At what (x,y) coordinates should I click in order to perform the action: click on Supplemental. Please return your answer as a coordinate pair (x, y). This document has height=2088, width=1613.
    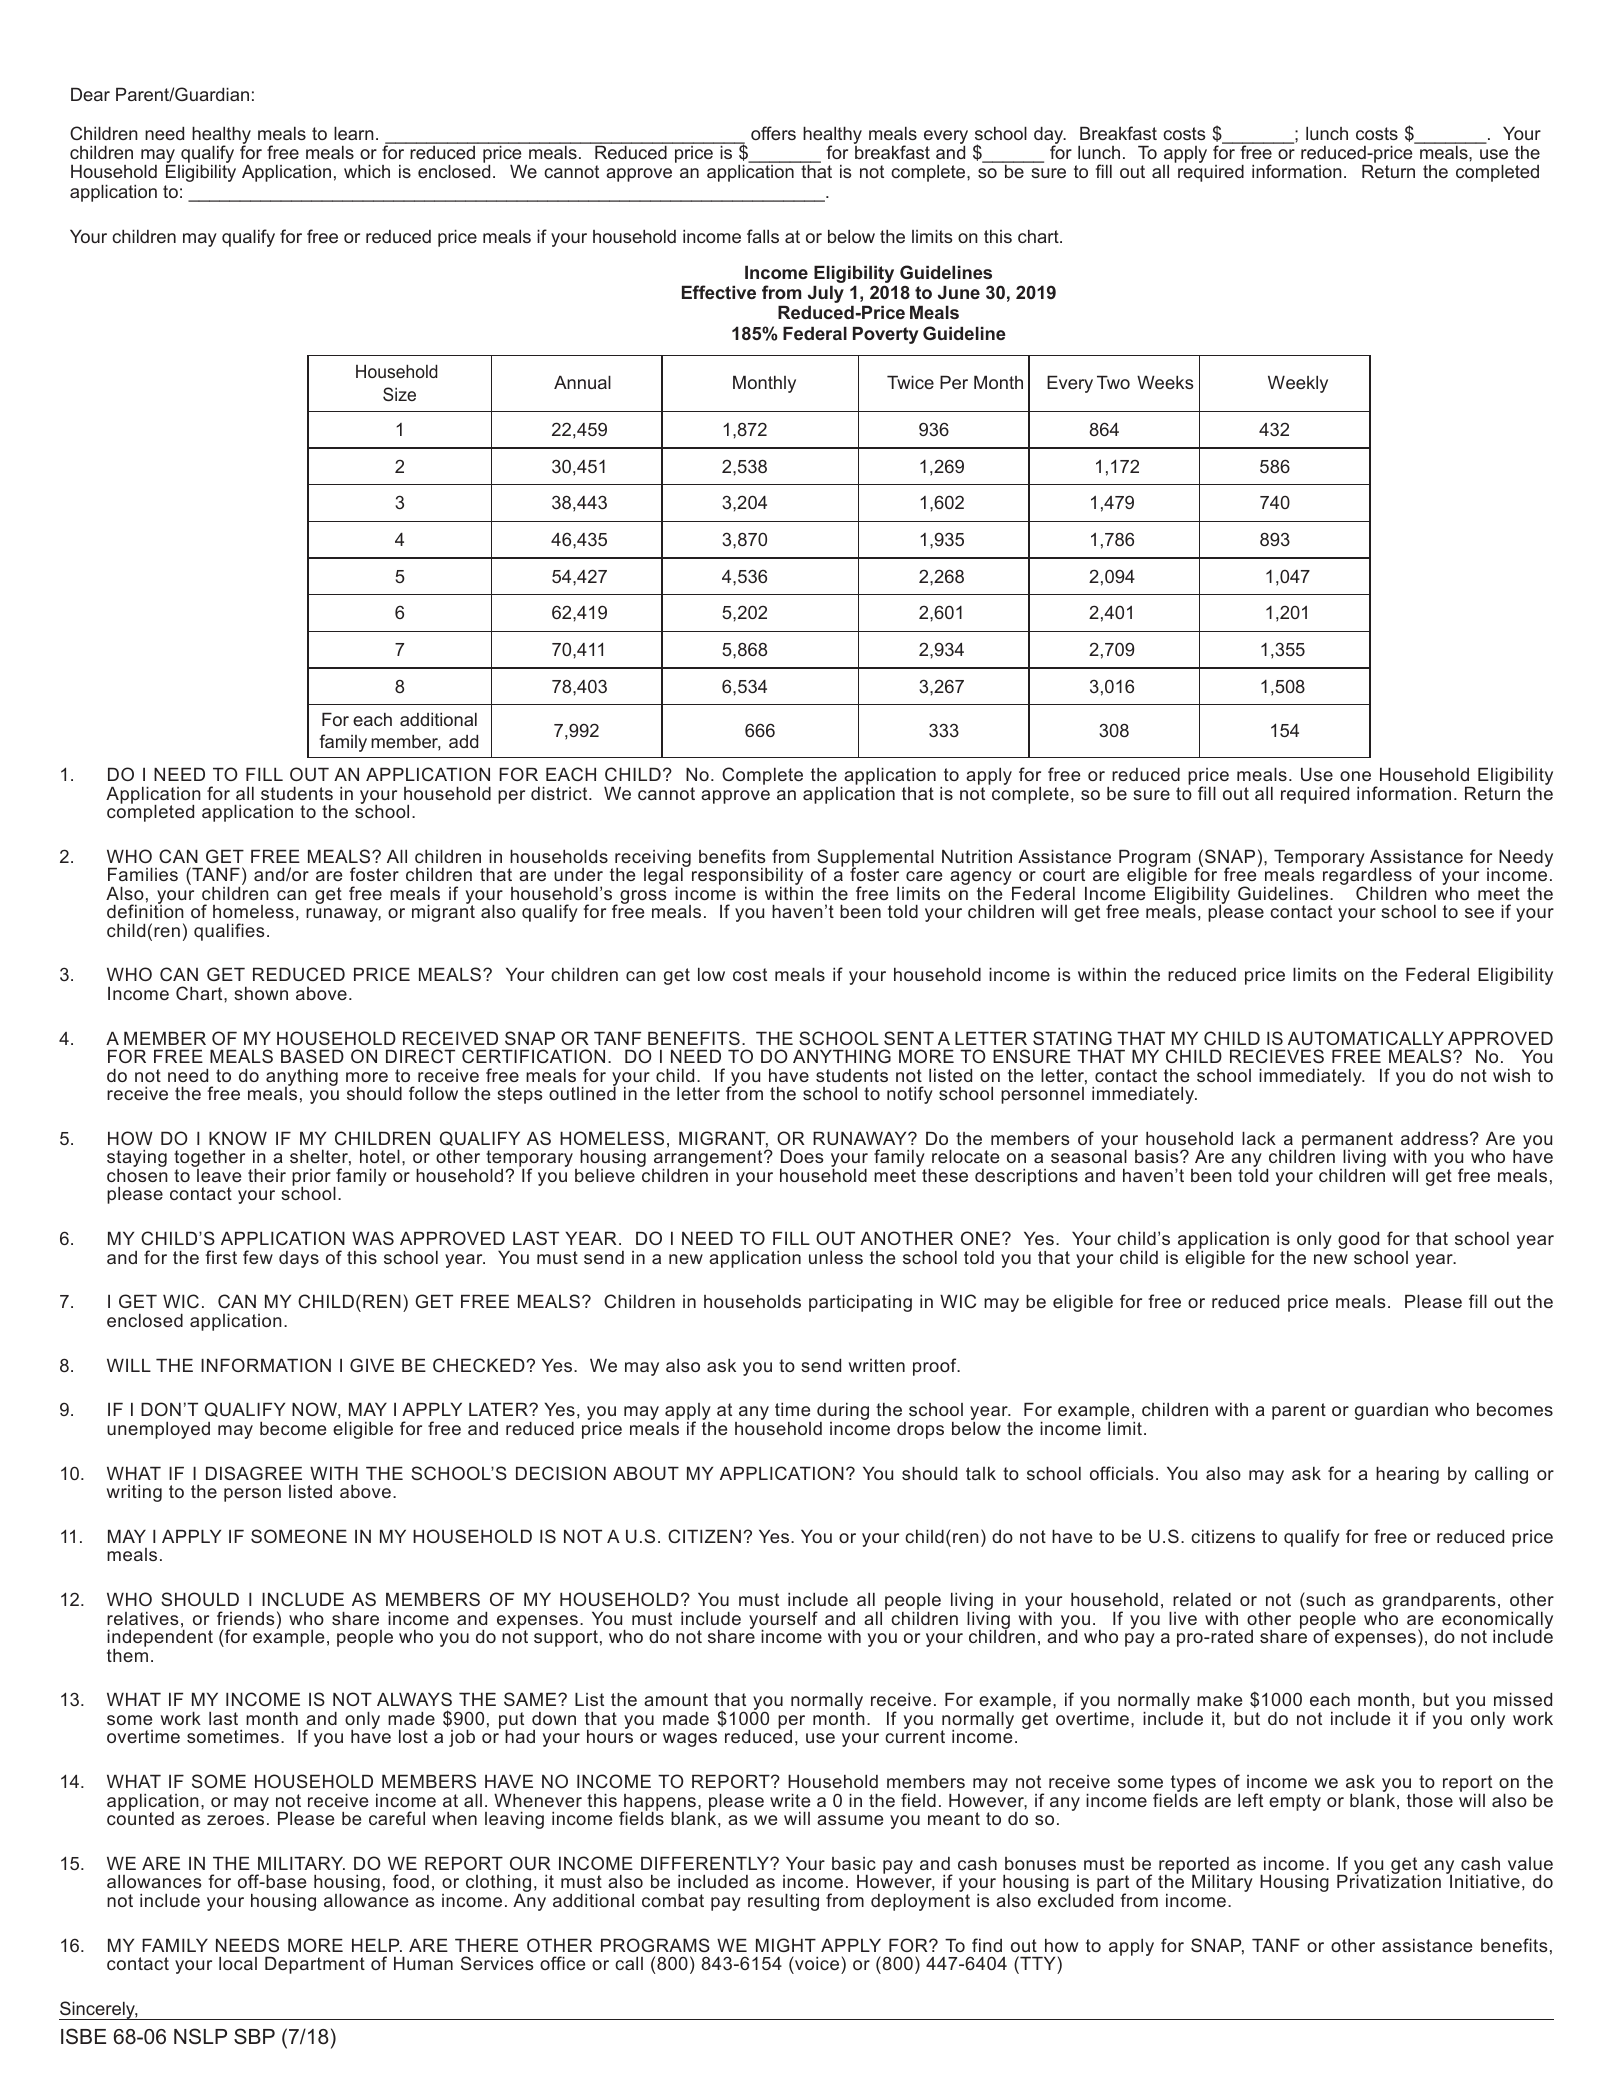
    Looking at the image, I should click on (875, 859).
